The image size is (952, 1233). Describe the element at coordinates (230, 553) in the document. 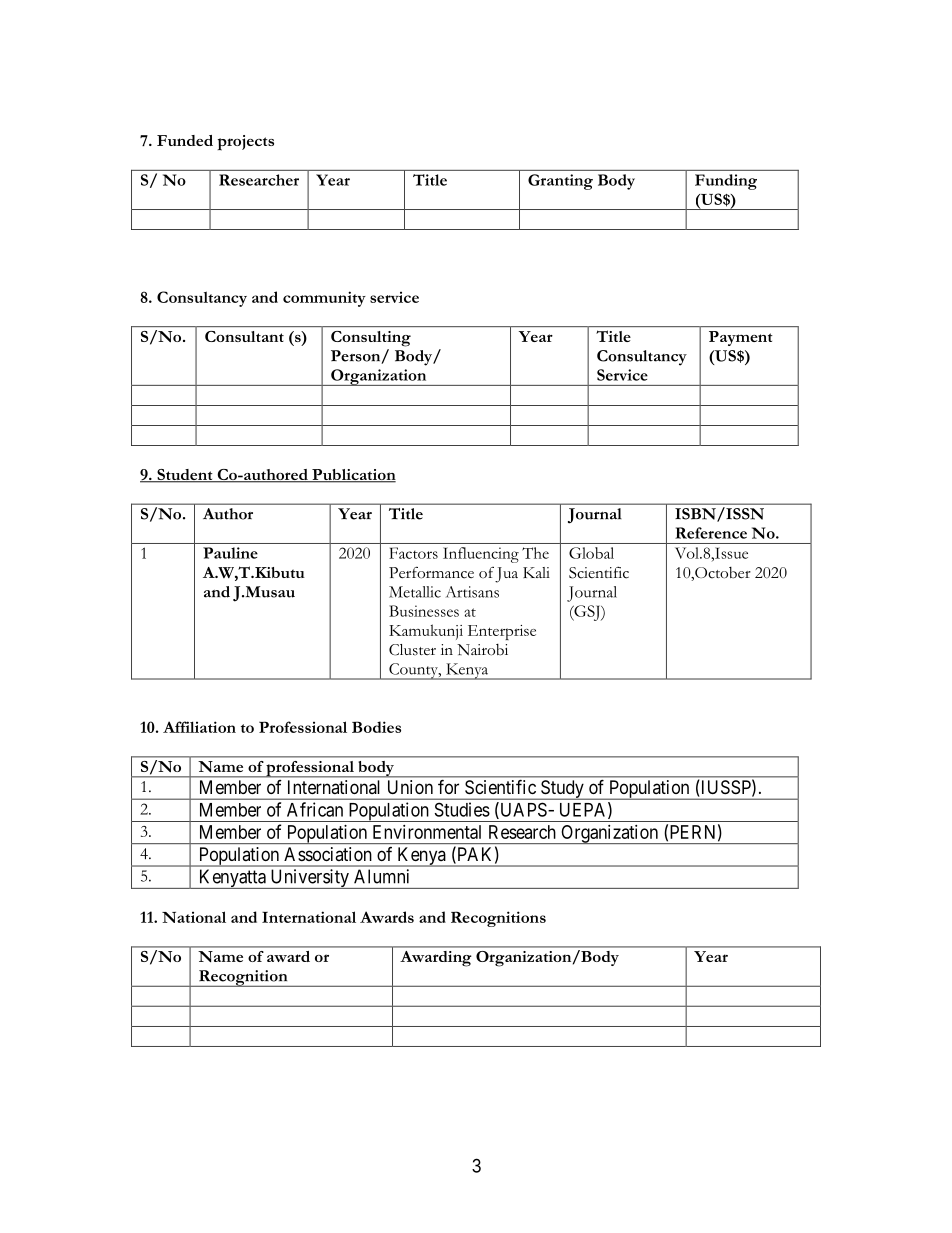

I see `Pauline` at that location.
